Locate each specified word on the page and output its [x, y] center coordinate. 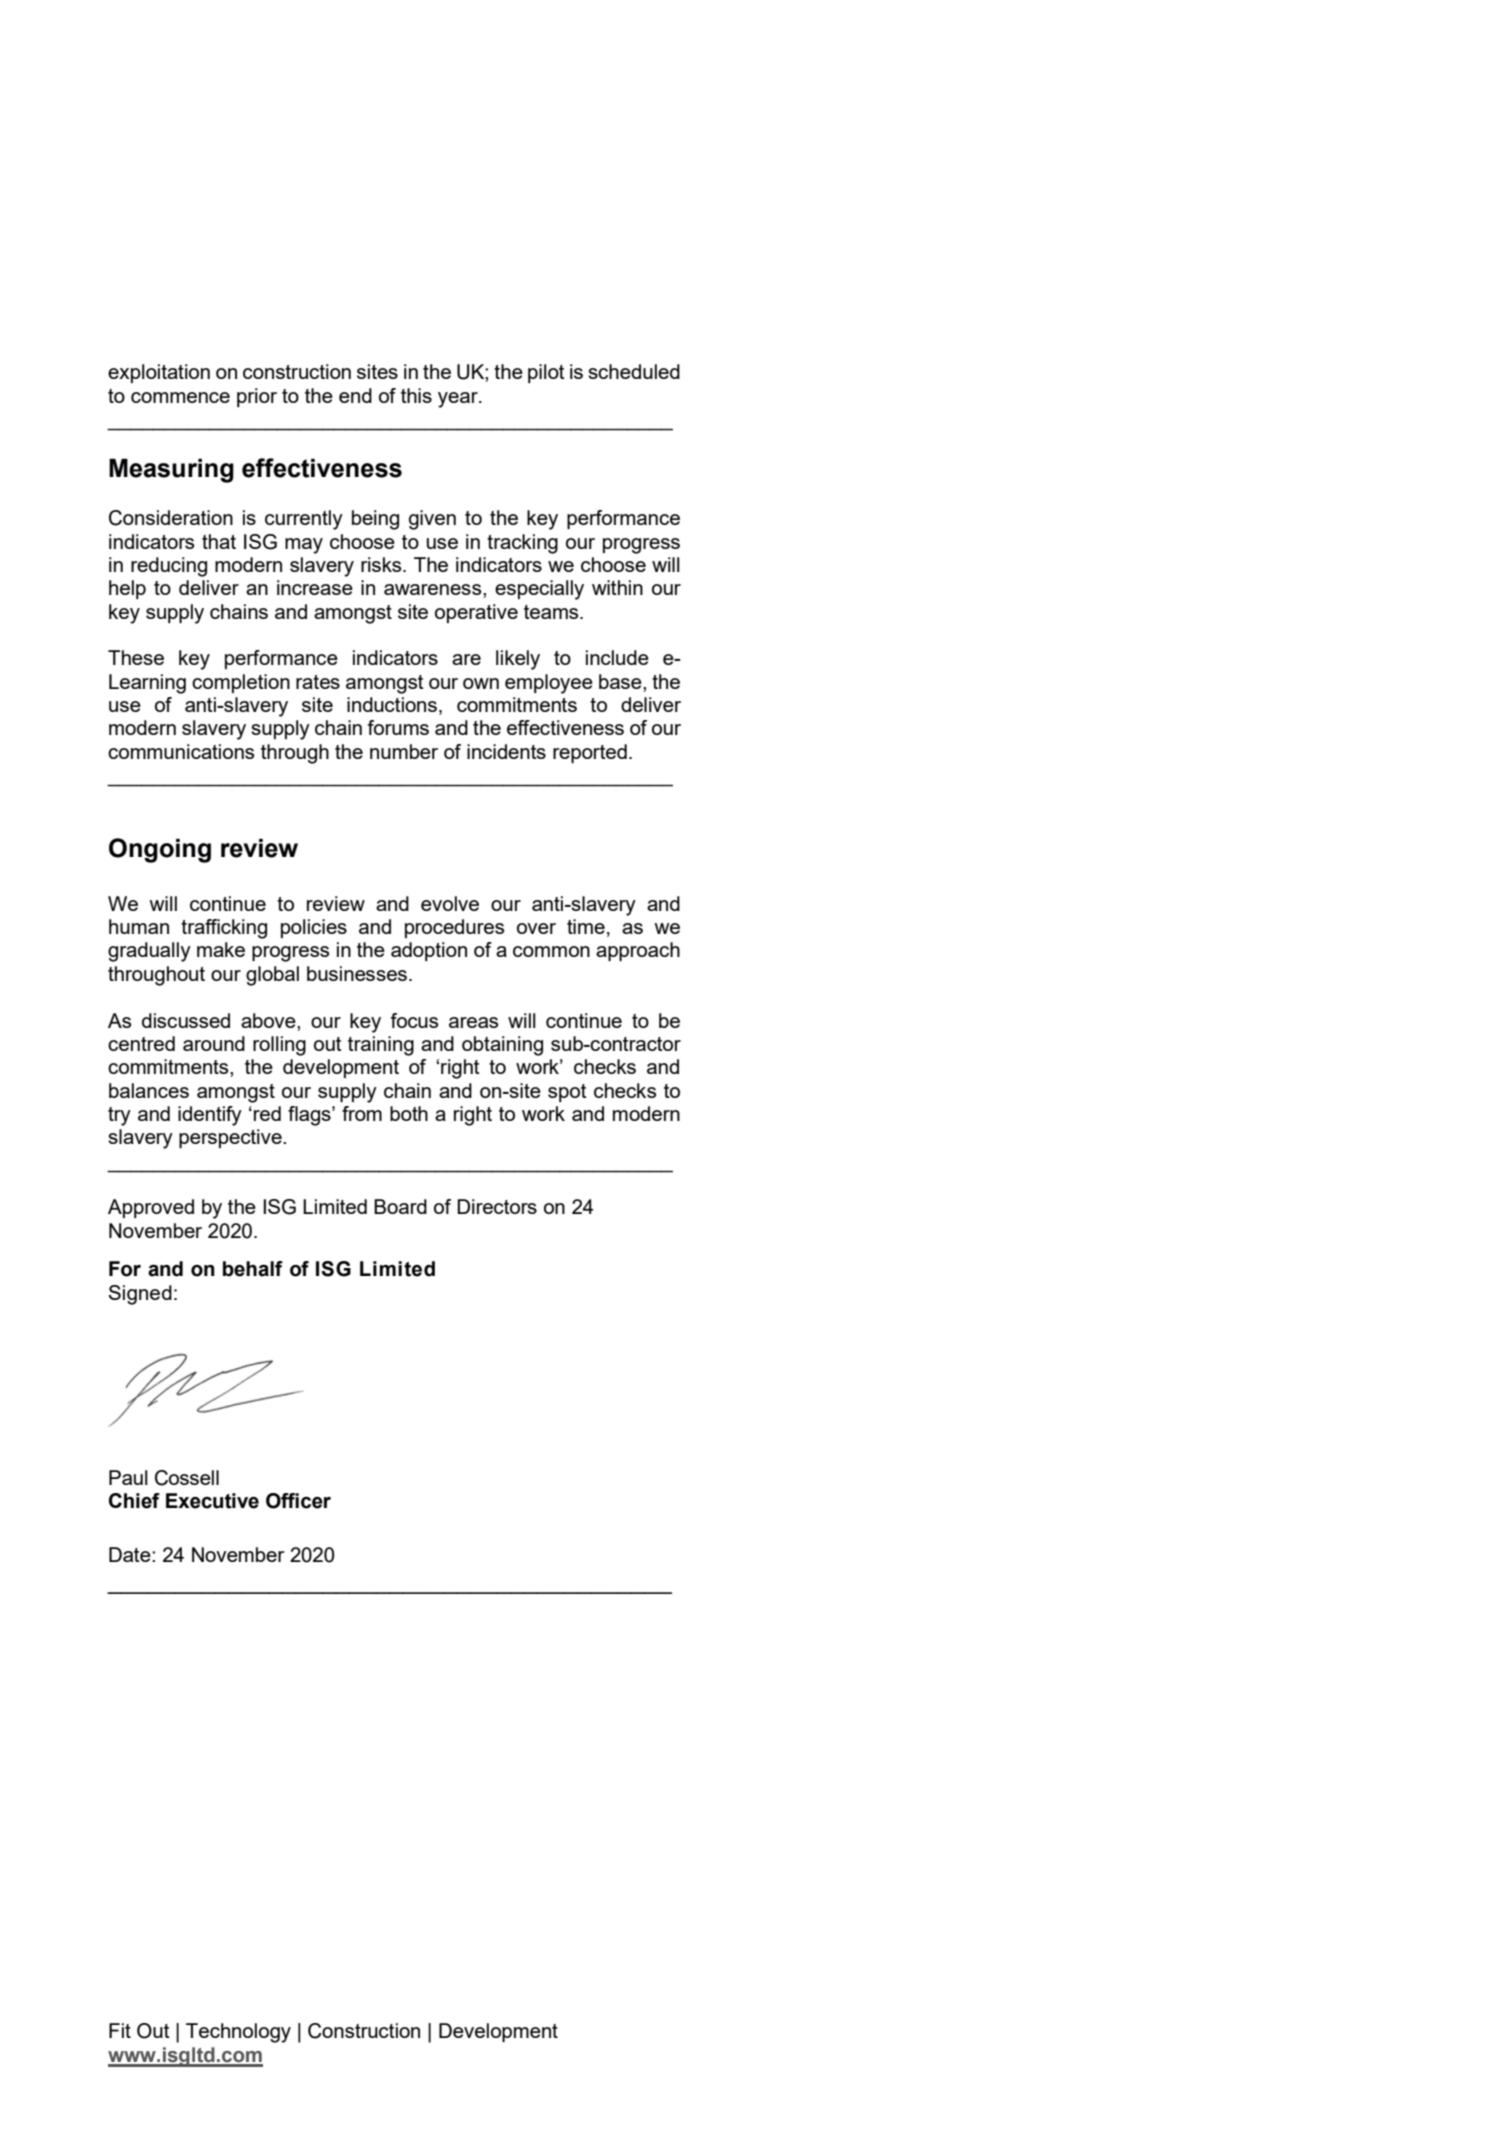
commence [180, 397]
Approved [151, 1208]
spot [567, 1093]
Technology [238, 2033]
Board [400, 1206]
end [355, 395]
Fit [120, 2030]
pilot [546, 373]
